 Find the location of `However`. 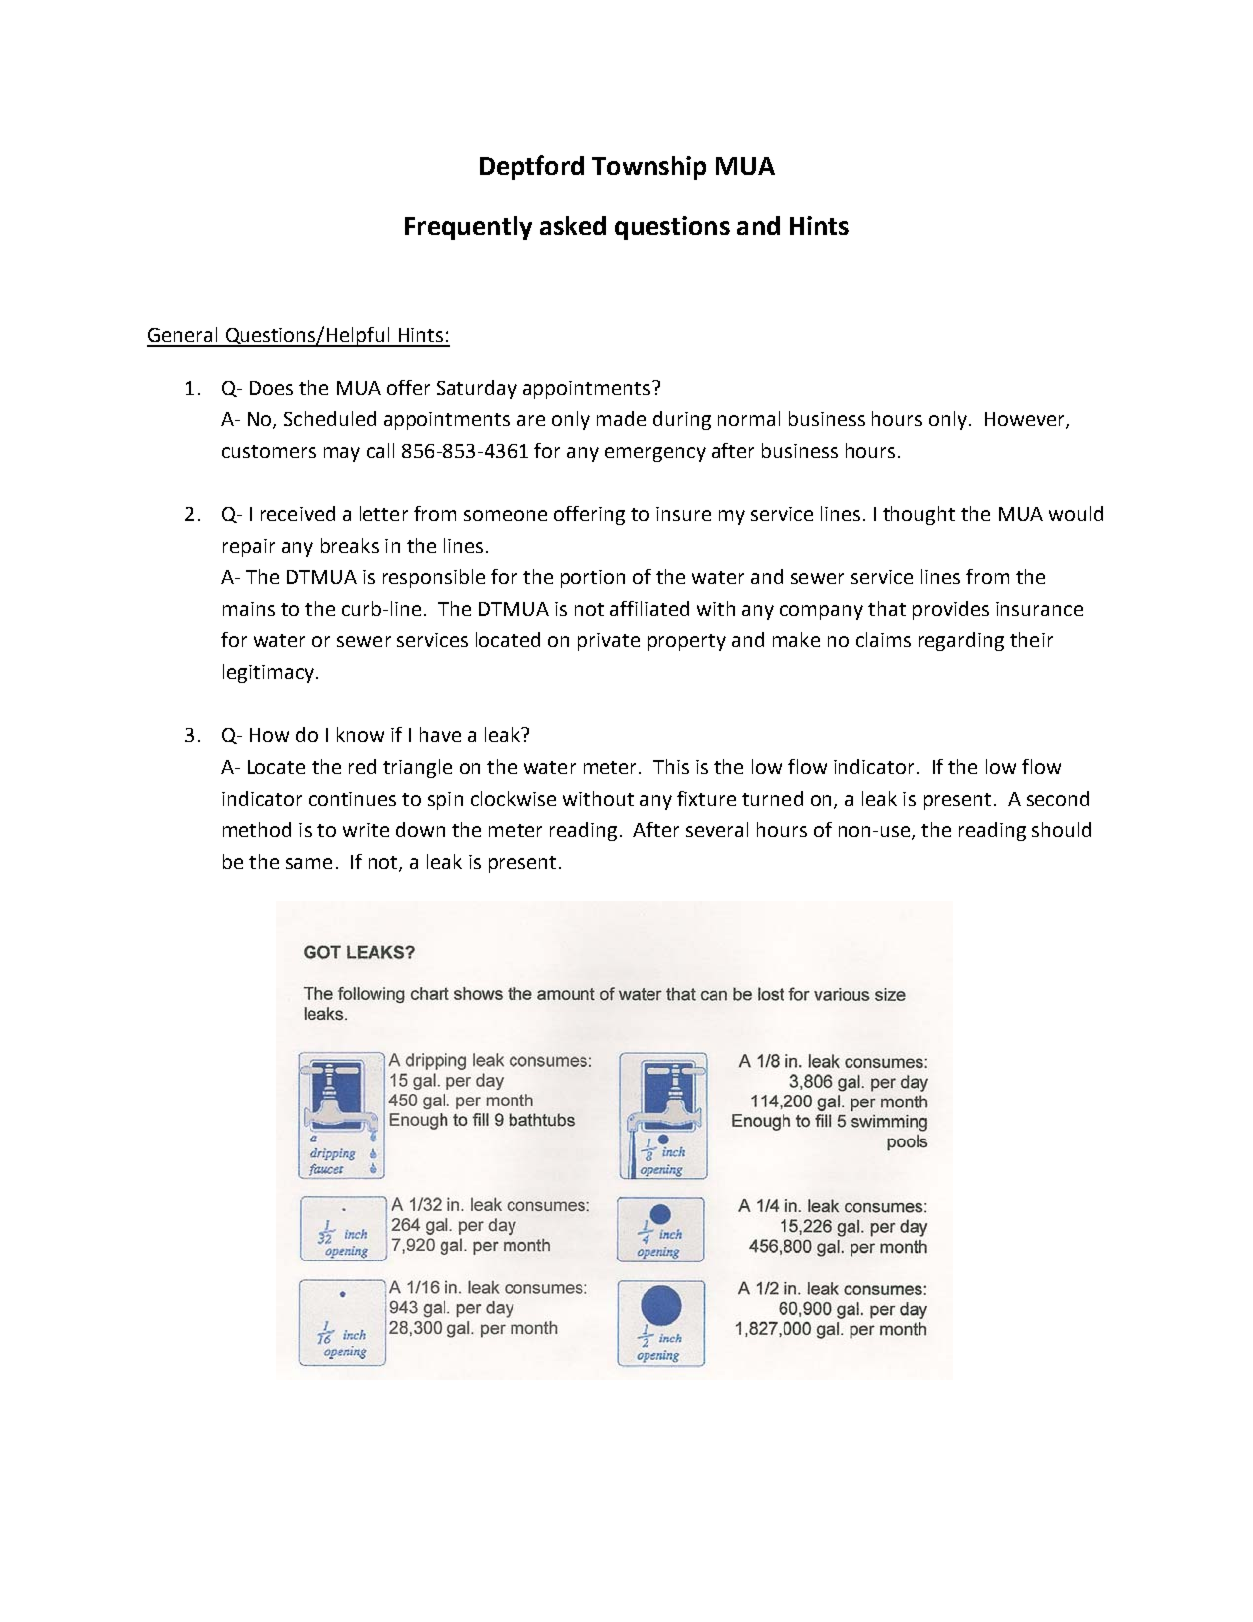

However is located at coordinates (1026, 420).
